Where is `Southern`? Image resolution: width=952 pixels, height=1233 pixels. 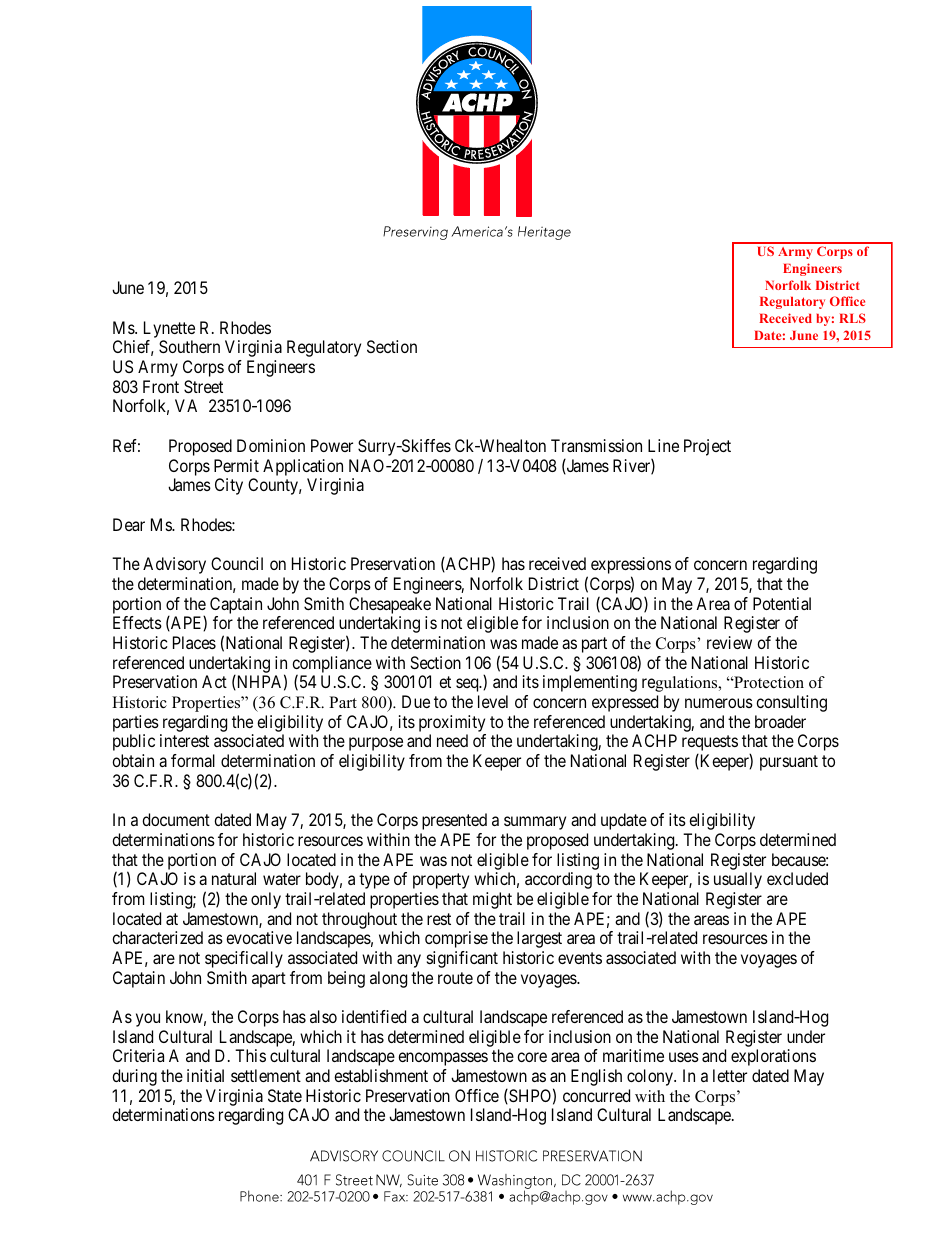 Southern is located at coordinates (189, 346).
